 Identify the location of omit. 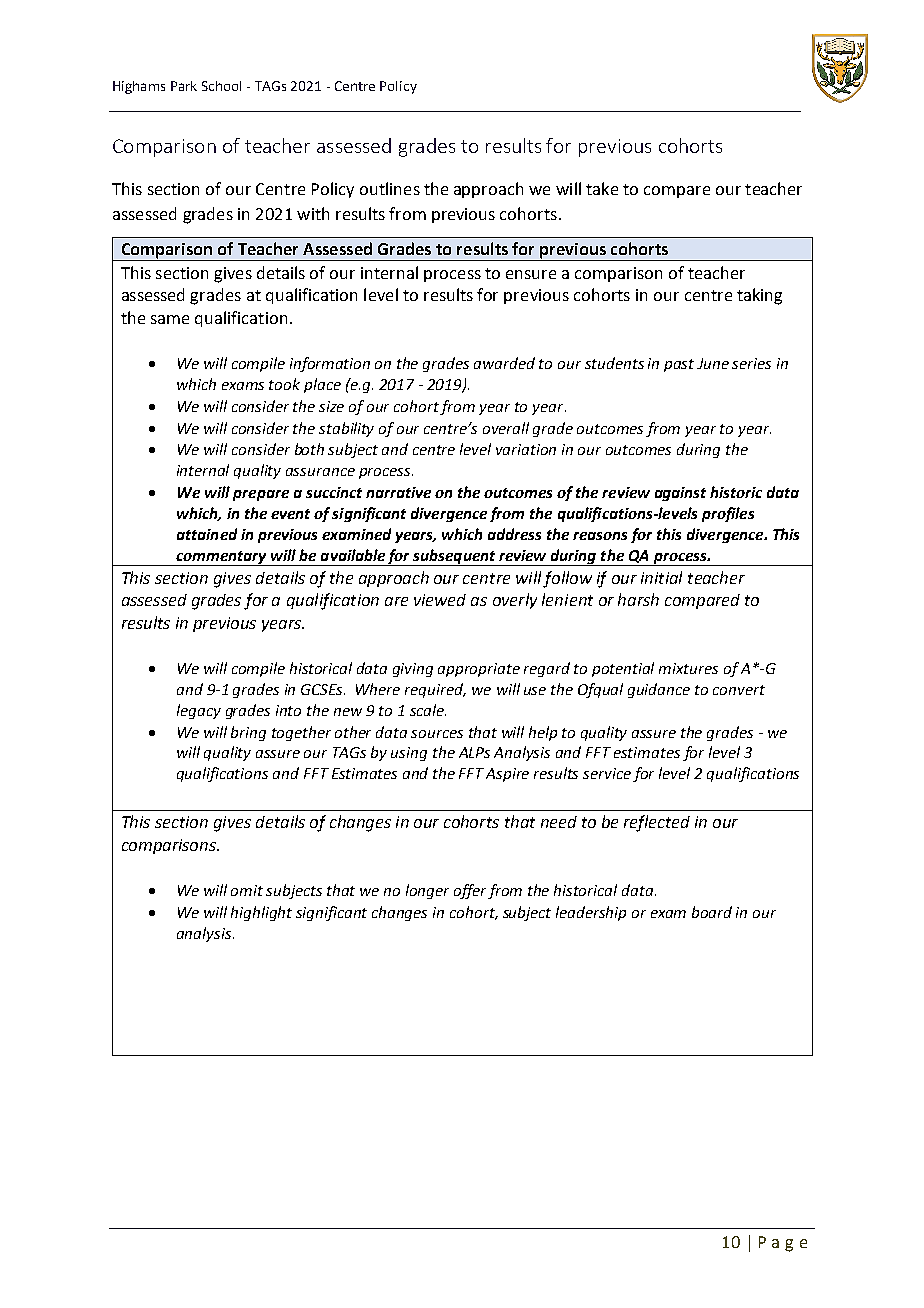
(247, 890).
